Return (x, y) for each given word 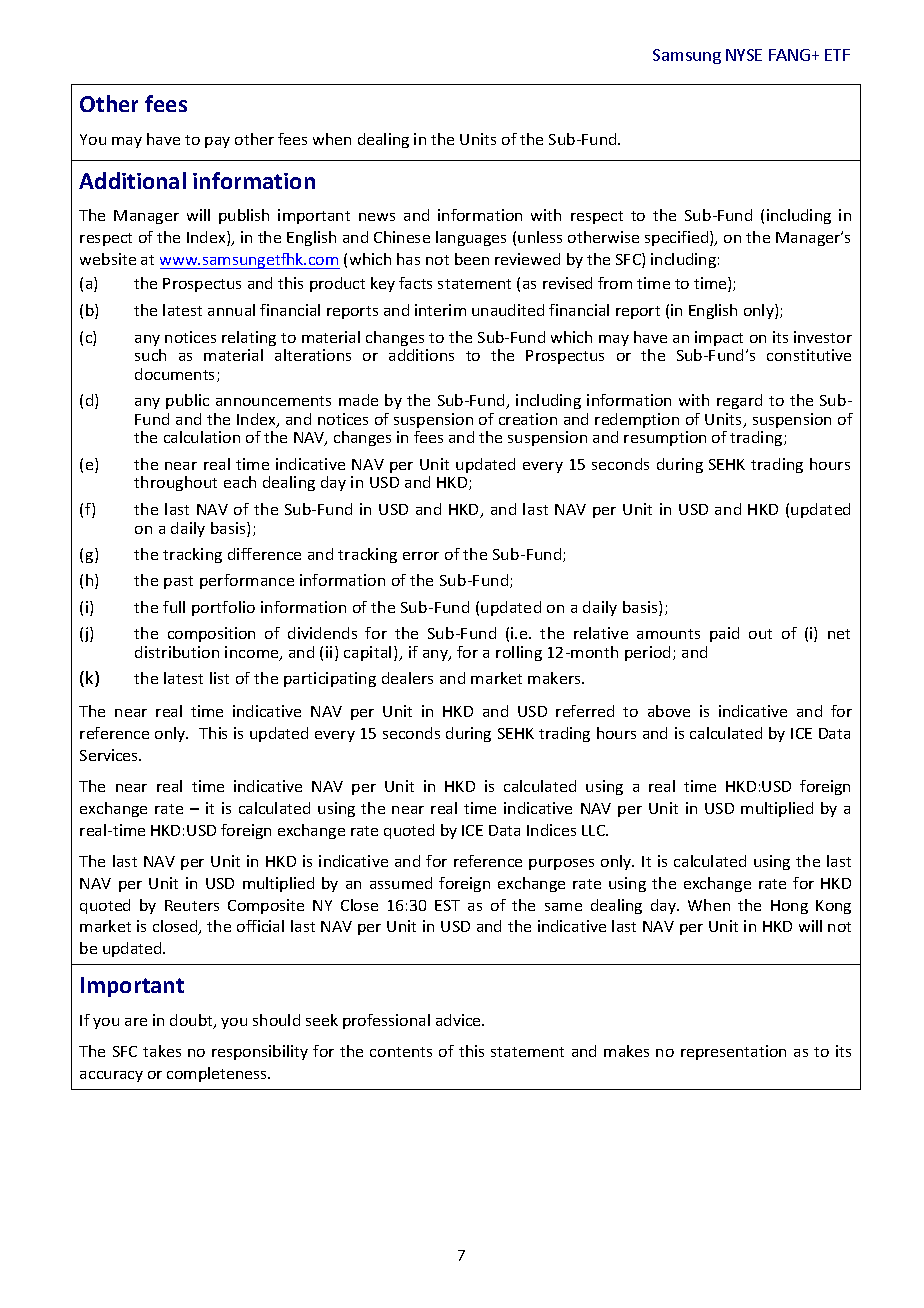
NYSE (744, 55)
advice (459, 1020)
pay (217, 142)
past (178, 582)
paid (724, 634)
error (421, 556)
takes (162, 1051)
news (377, 217)
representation (733, 1052)
